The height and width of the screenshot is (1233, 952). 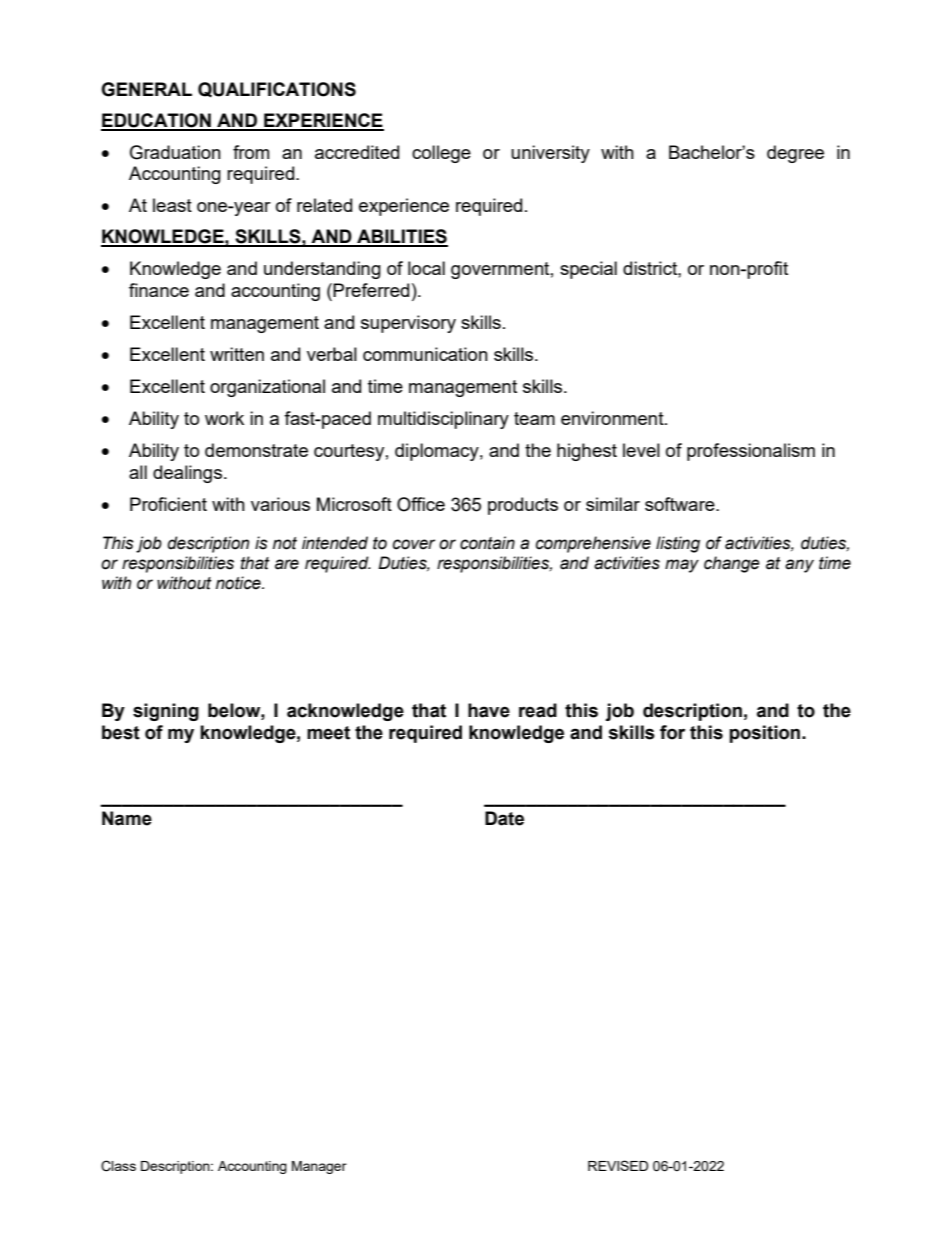 What do you see at coordinates (795, 154) in the screenshot?
I see `degree` at bounding box center [795, 154].
